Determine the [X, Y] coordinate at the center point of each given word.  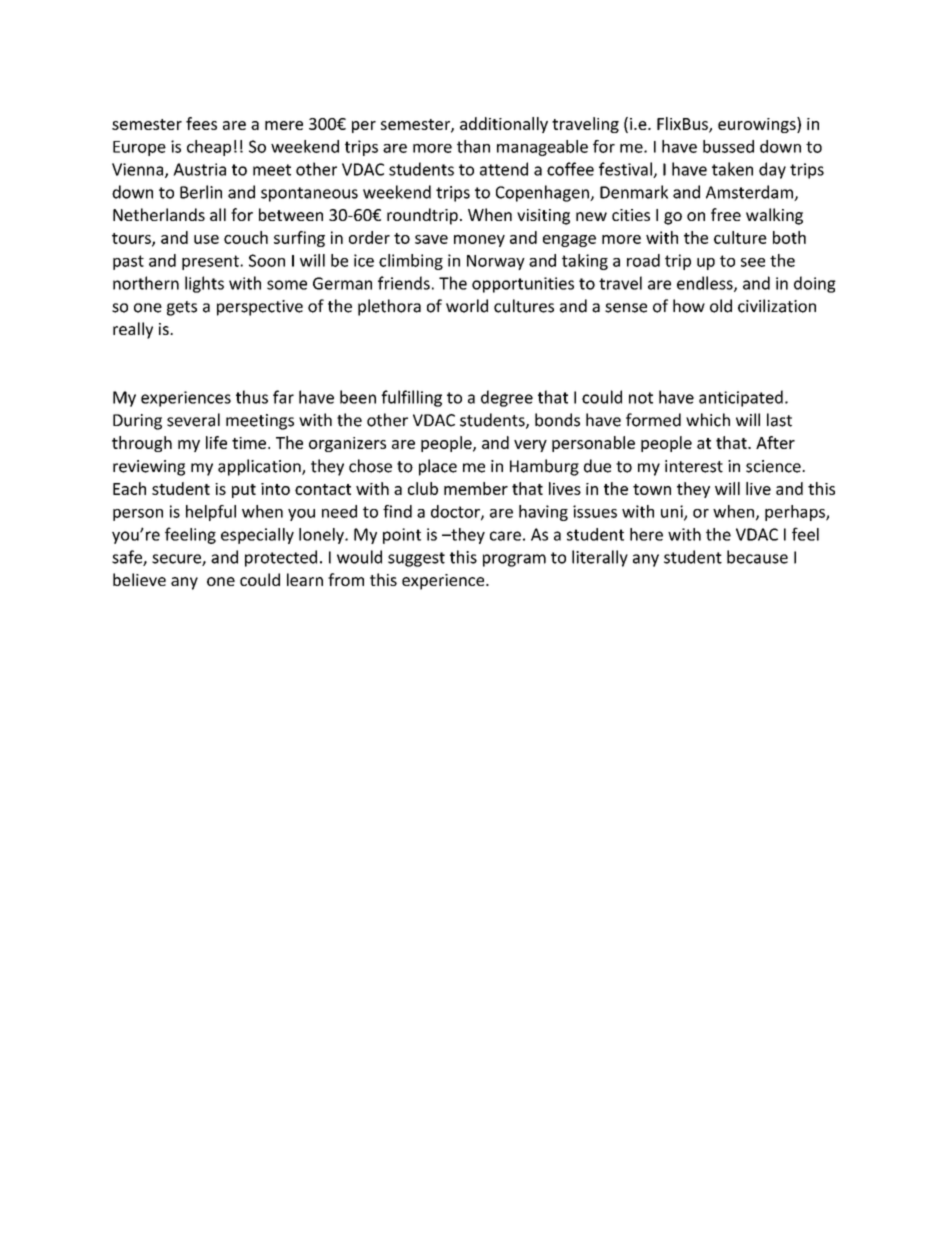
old [721, 306]
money [479, 241]
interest [694, 466]
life [216, 442]
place [438, 467]
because [757, 557]
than [473, 146]
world [467, 306]
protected [281, 558]
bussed [728, 146]
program [514, 560]
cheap [209, 148]
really [133, 330]
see [753, 262]
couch [246, 237]
